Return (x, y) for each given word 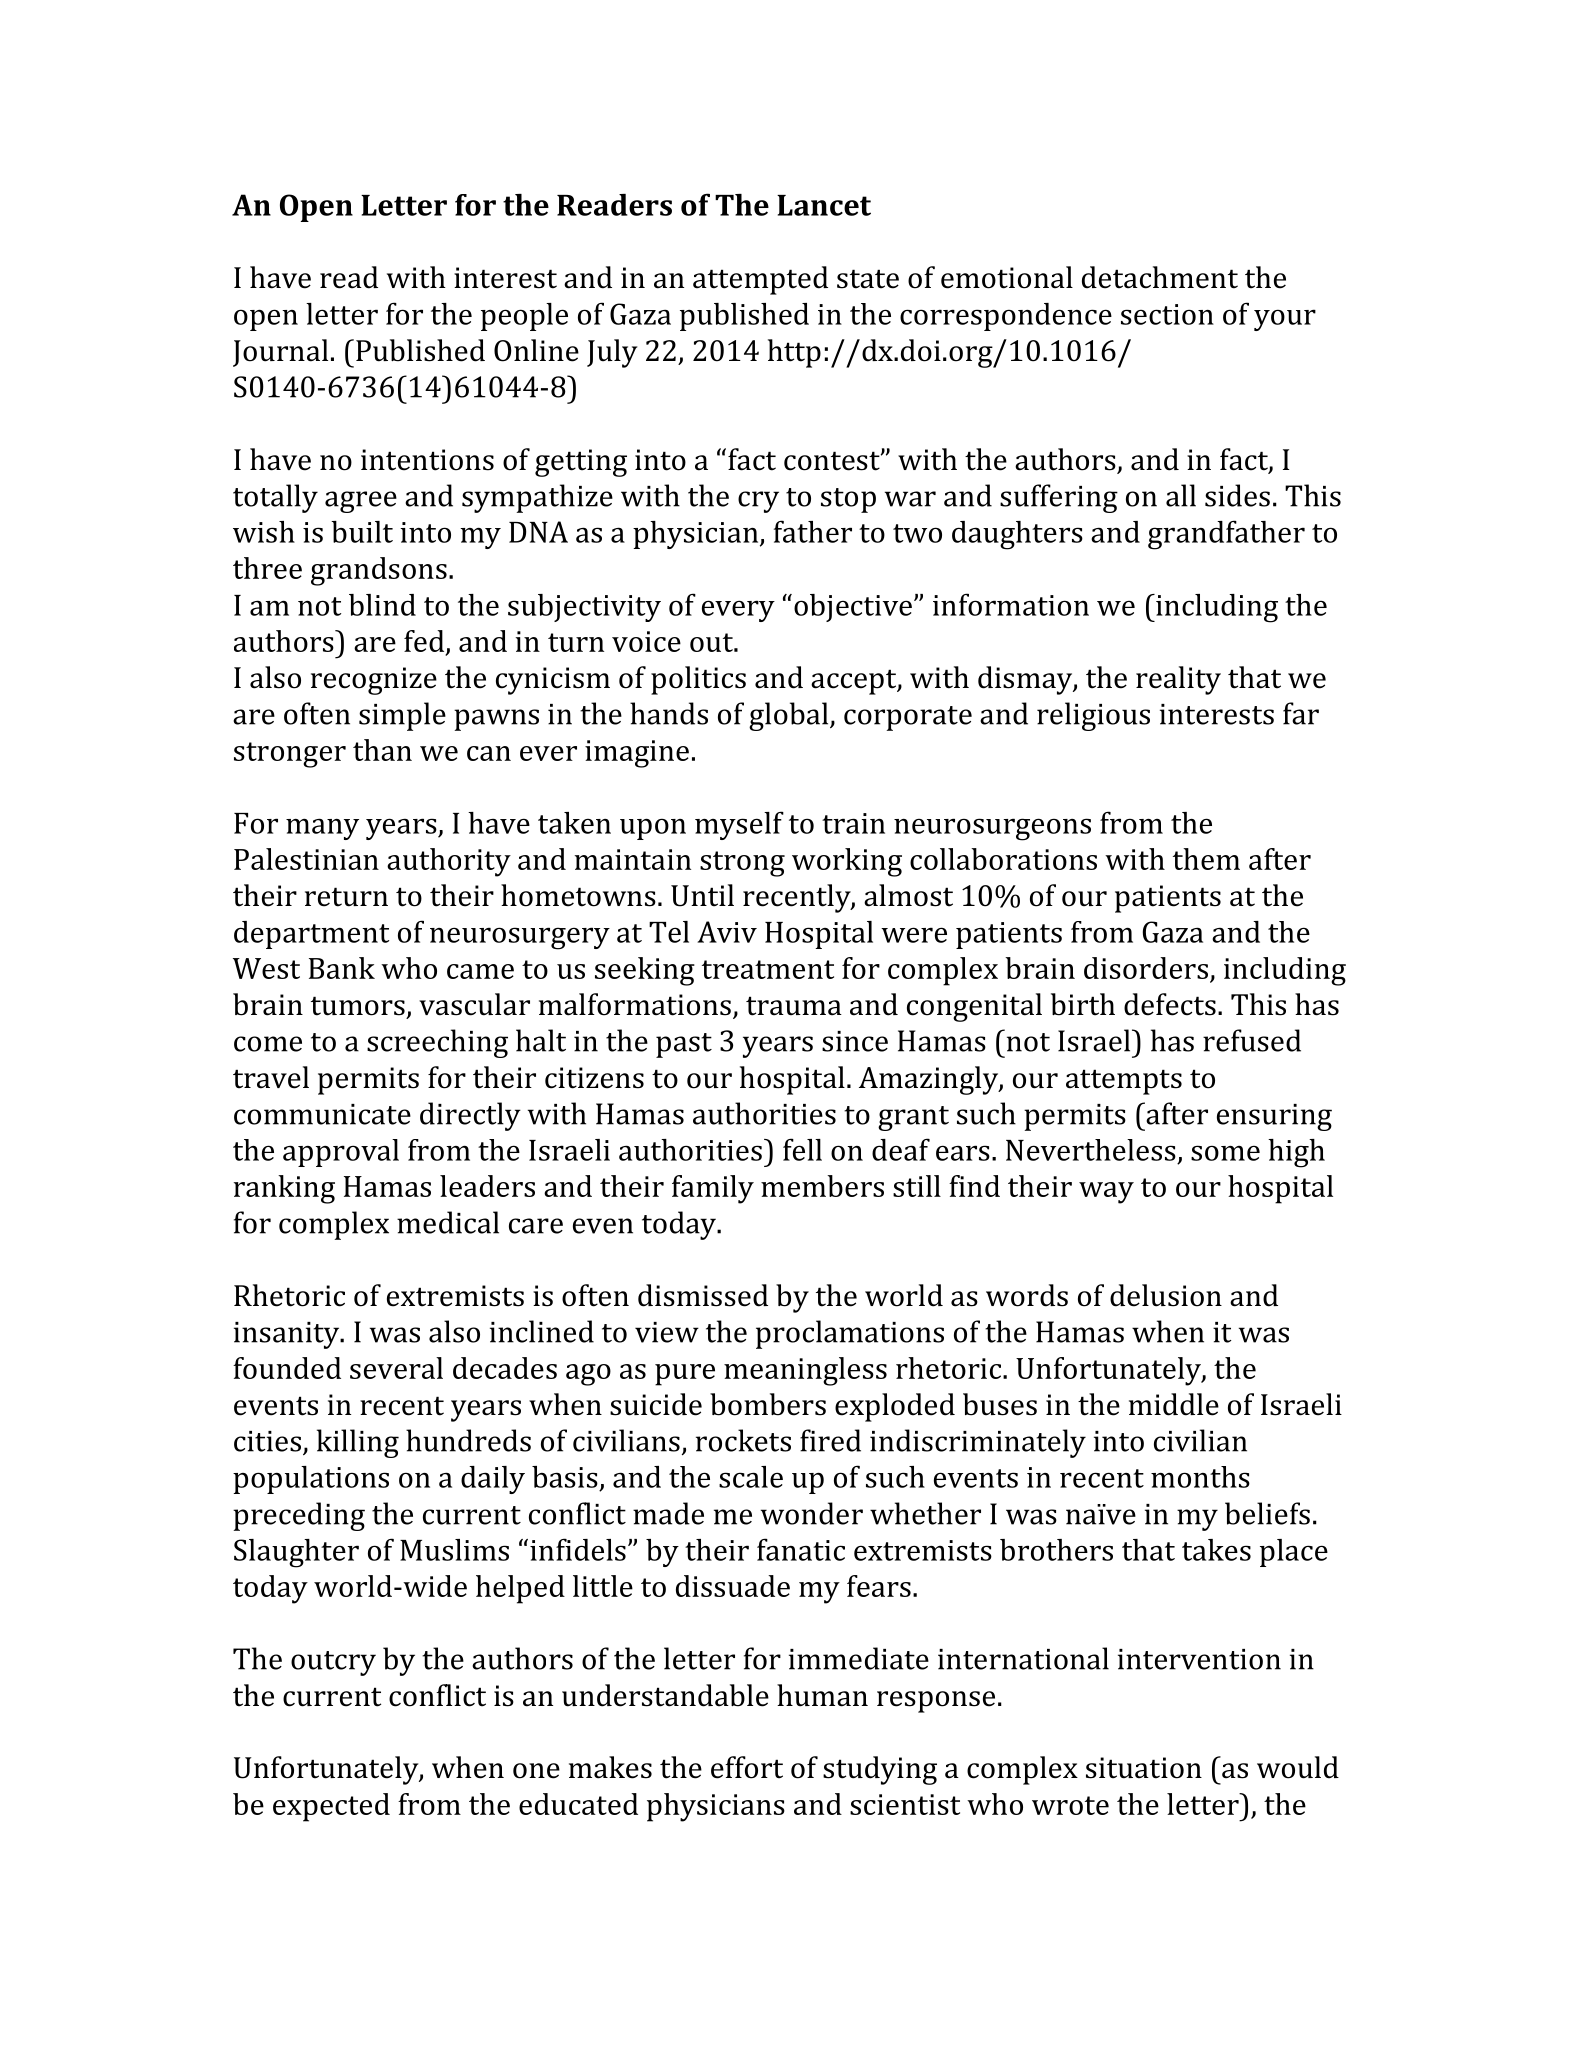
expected (331, 1807)
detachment (1160, 277)
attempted (760, 280)
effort (747, 1767)
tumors (358, 1006)
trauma (794, 1006)
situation (1144, 1768)
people (524, 317)
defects (1170, 1004)
